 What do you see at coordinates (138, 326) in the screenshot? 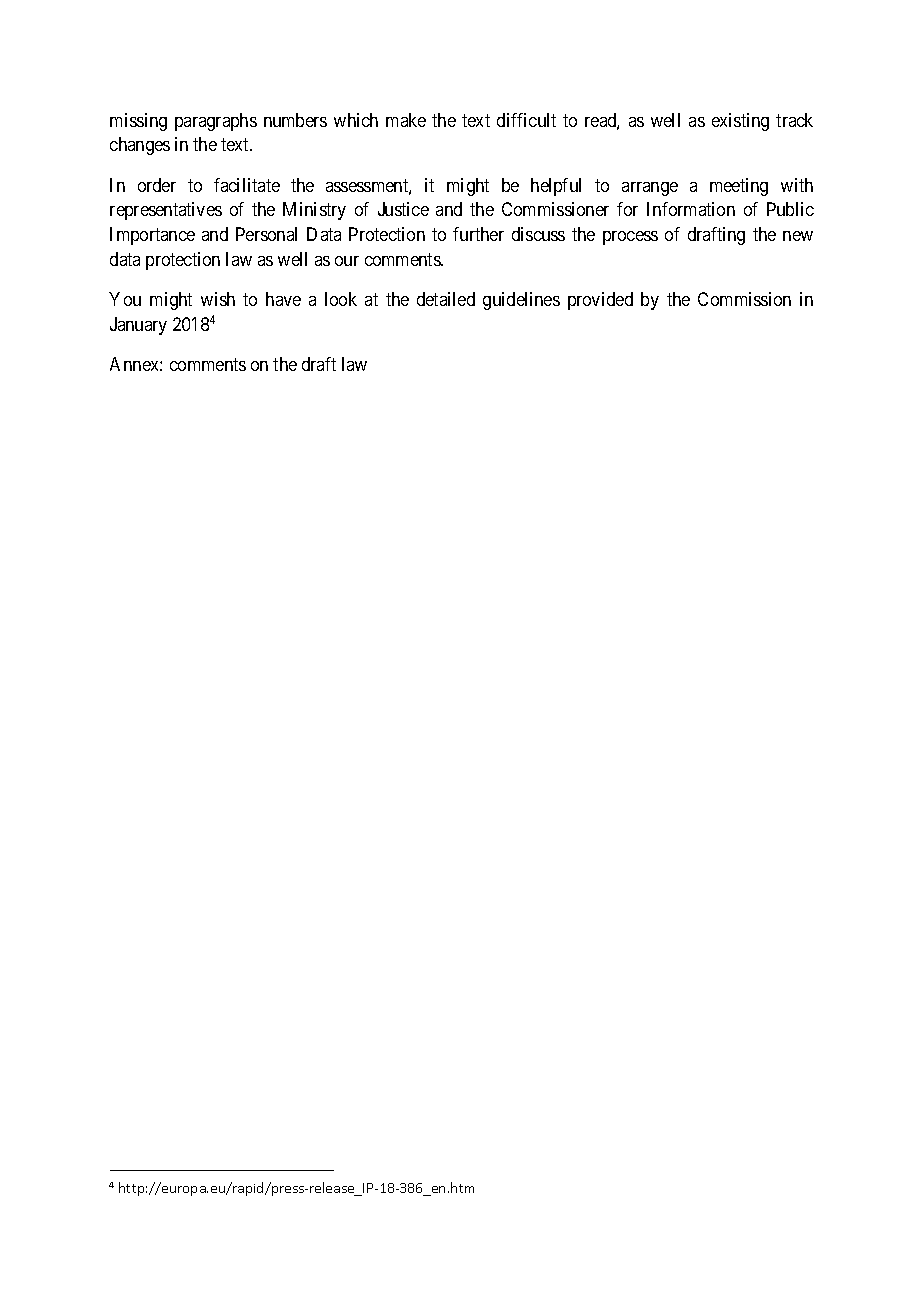
I see `January` at bounding box center [138, 326].
